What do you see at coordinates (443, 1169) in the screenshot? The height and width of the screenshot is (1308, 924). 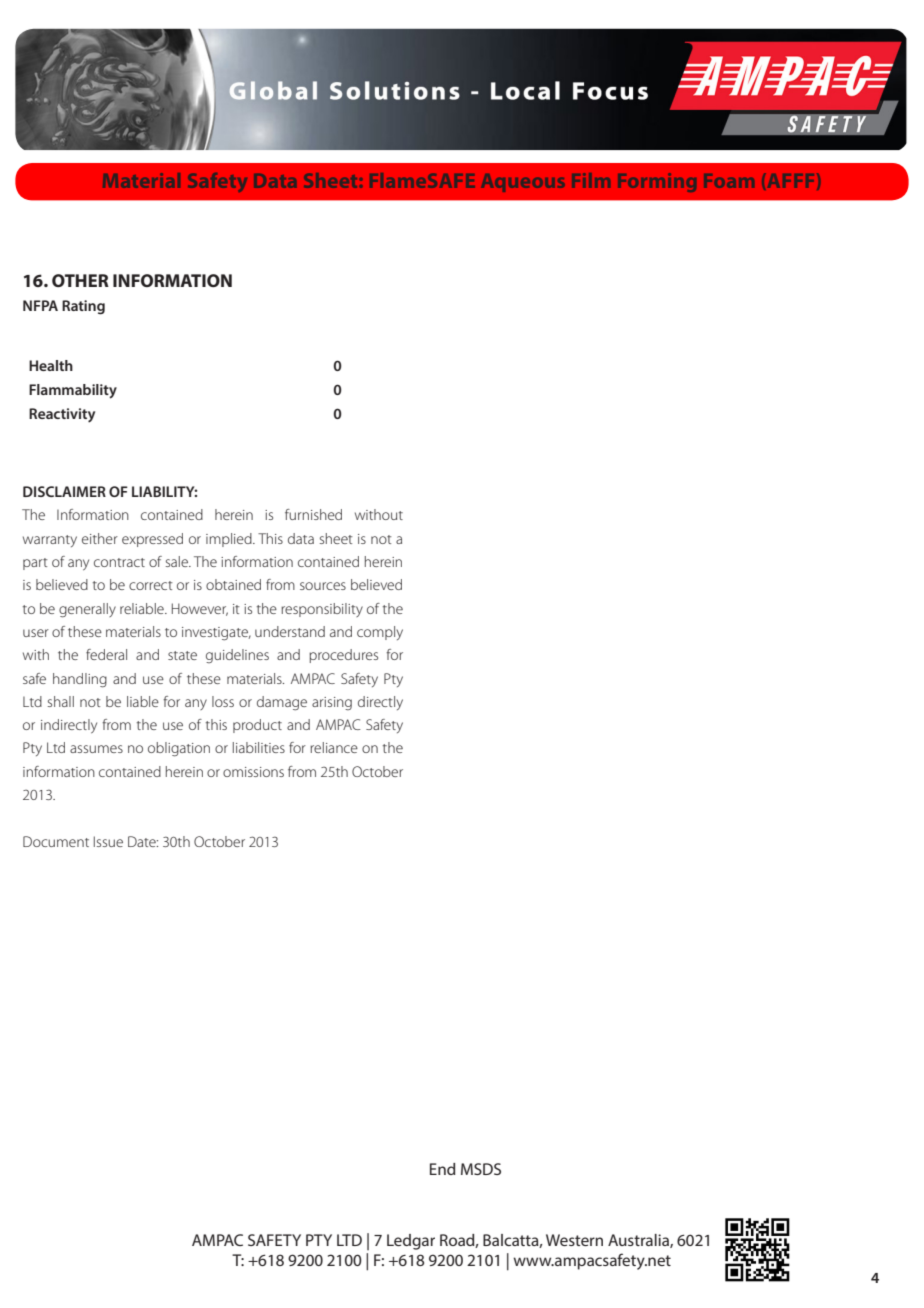 I see `End` at bounding box center [443, 1169].
